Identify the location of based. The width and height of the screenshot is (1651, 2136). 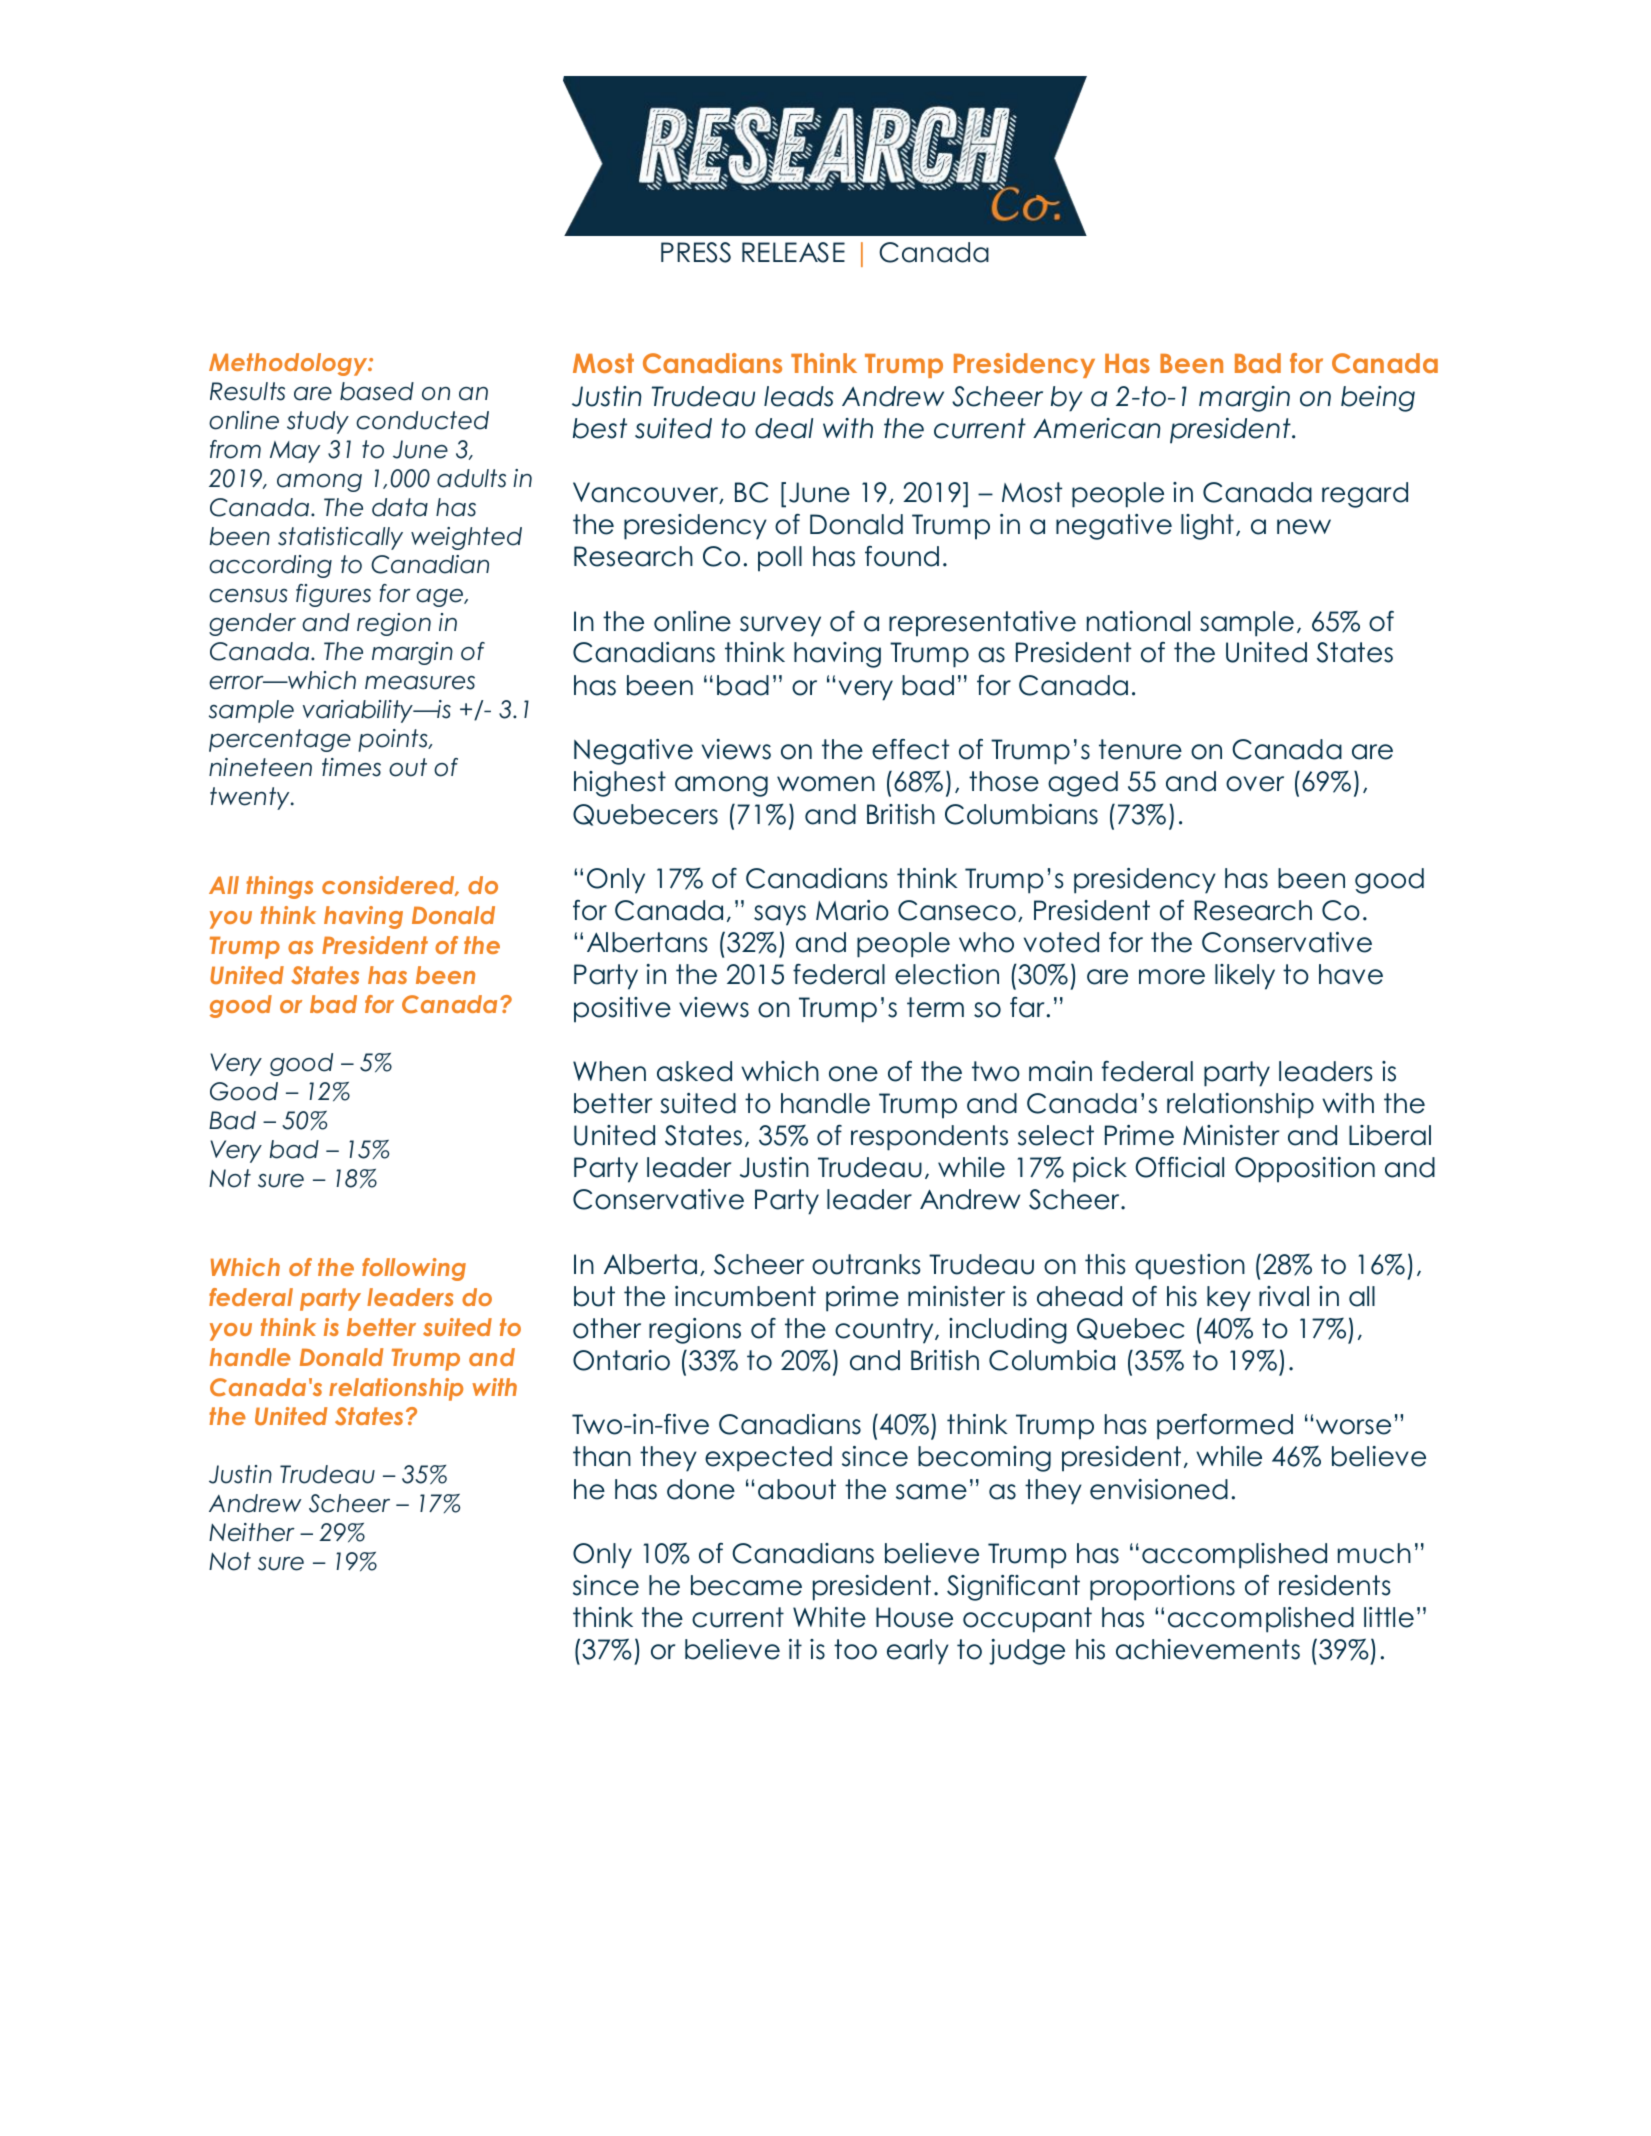
(377, 391).
